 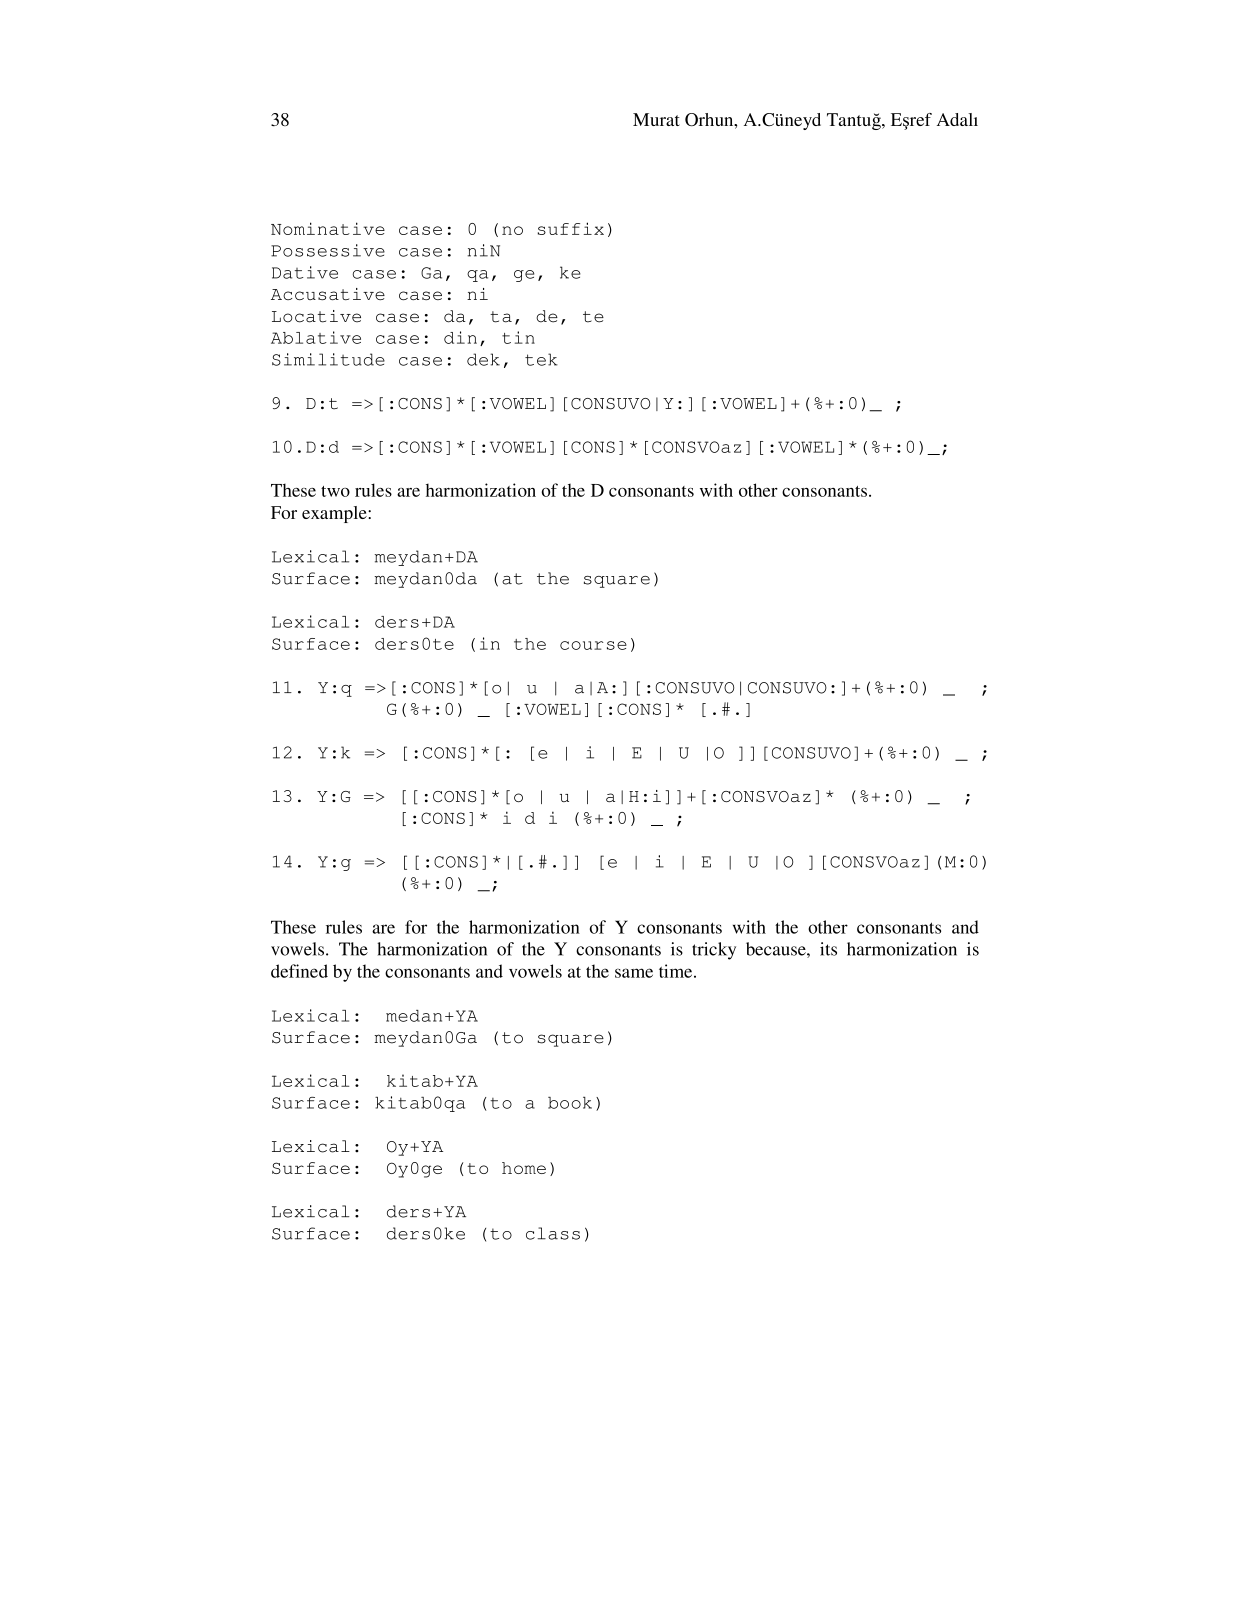 I want to click on course, so click(x=593, y=645).
